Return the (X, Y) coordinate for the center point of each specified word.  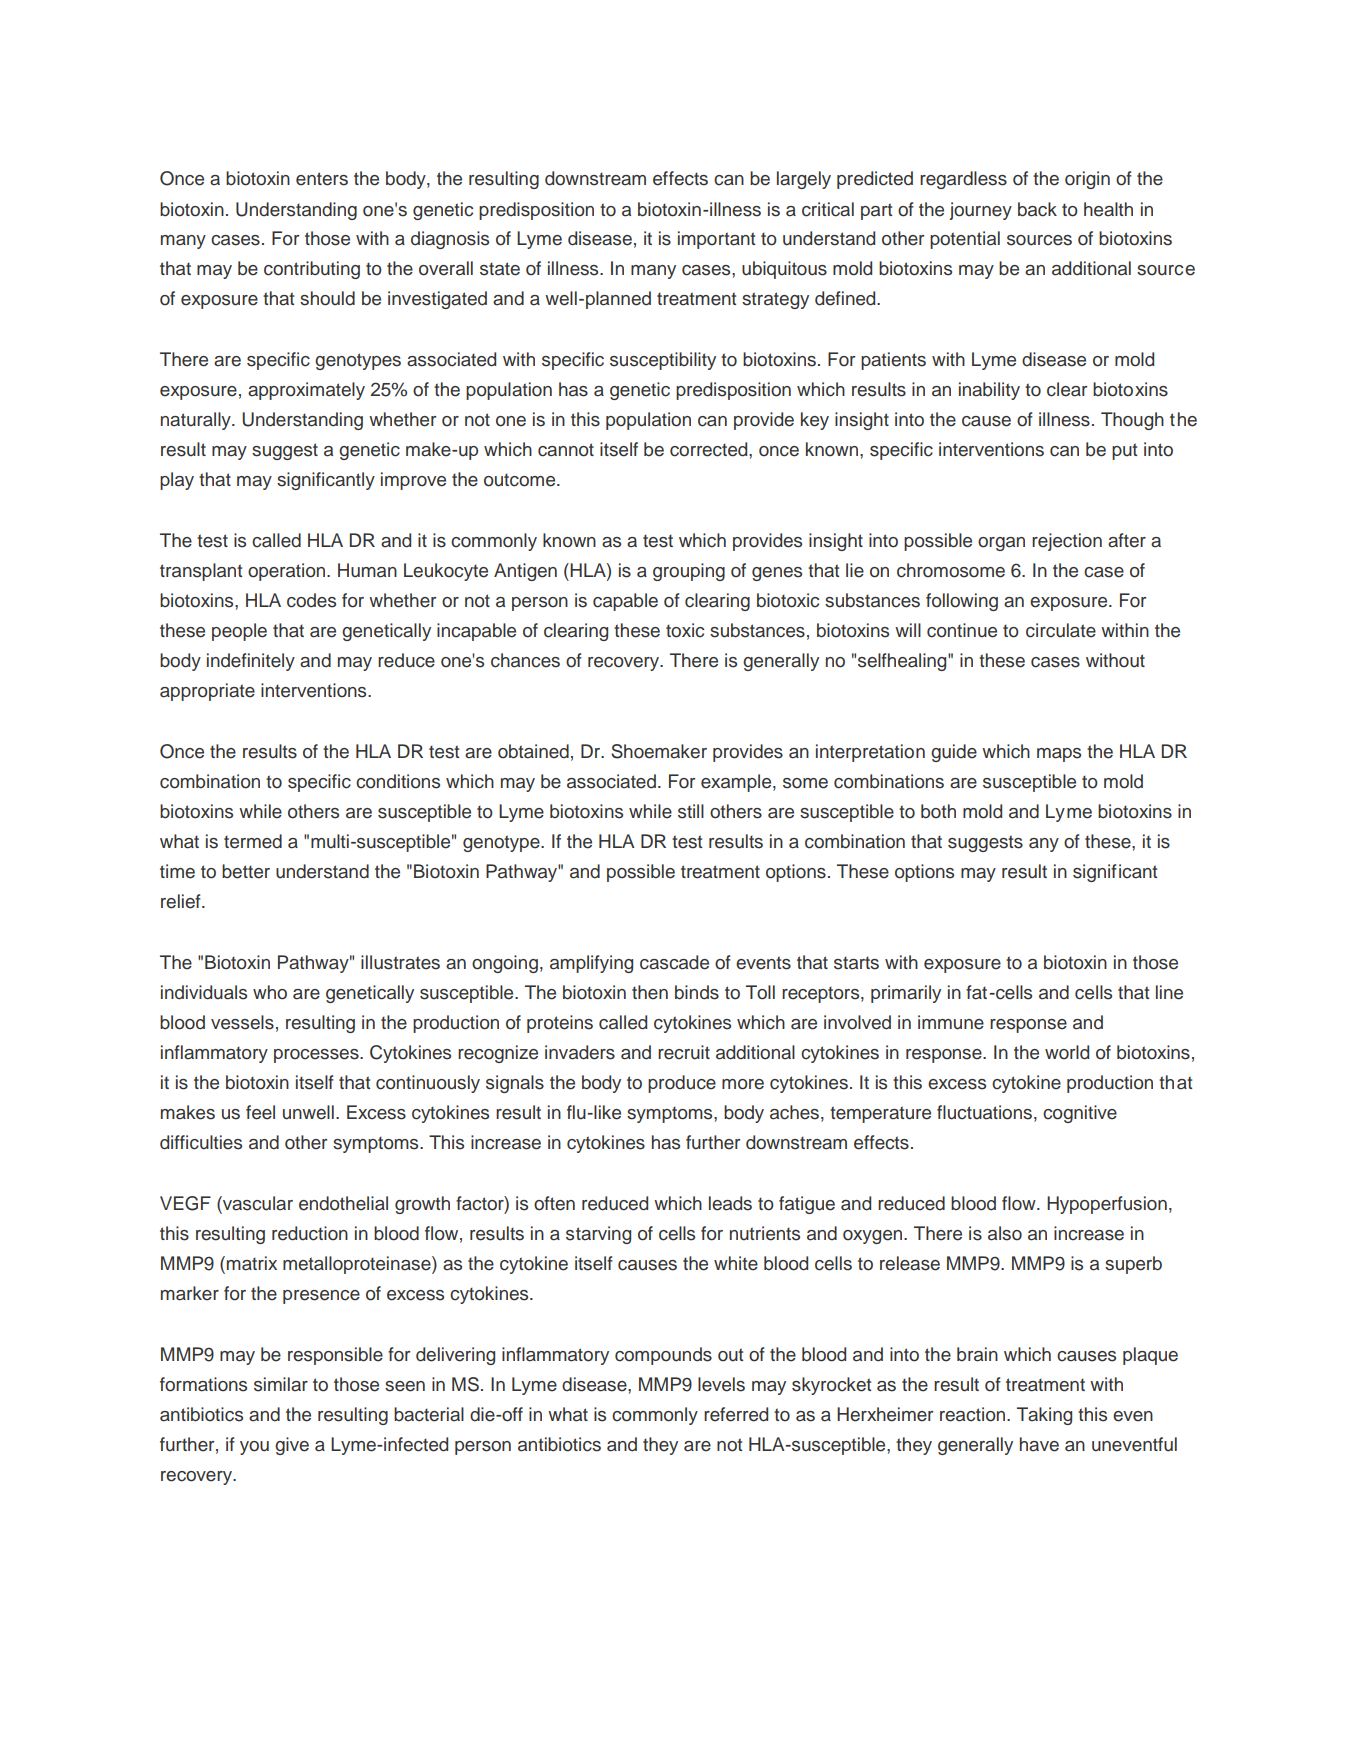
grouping (689, 572)
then (650, 992)
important (716, 240)
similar (281, 1384)
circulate (1061, 630)
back (1037, 209)
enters (322, 179)
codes (311, 600)
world (1067, 1052)
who (270, 992)
